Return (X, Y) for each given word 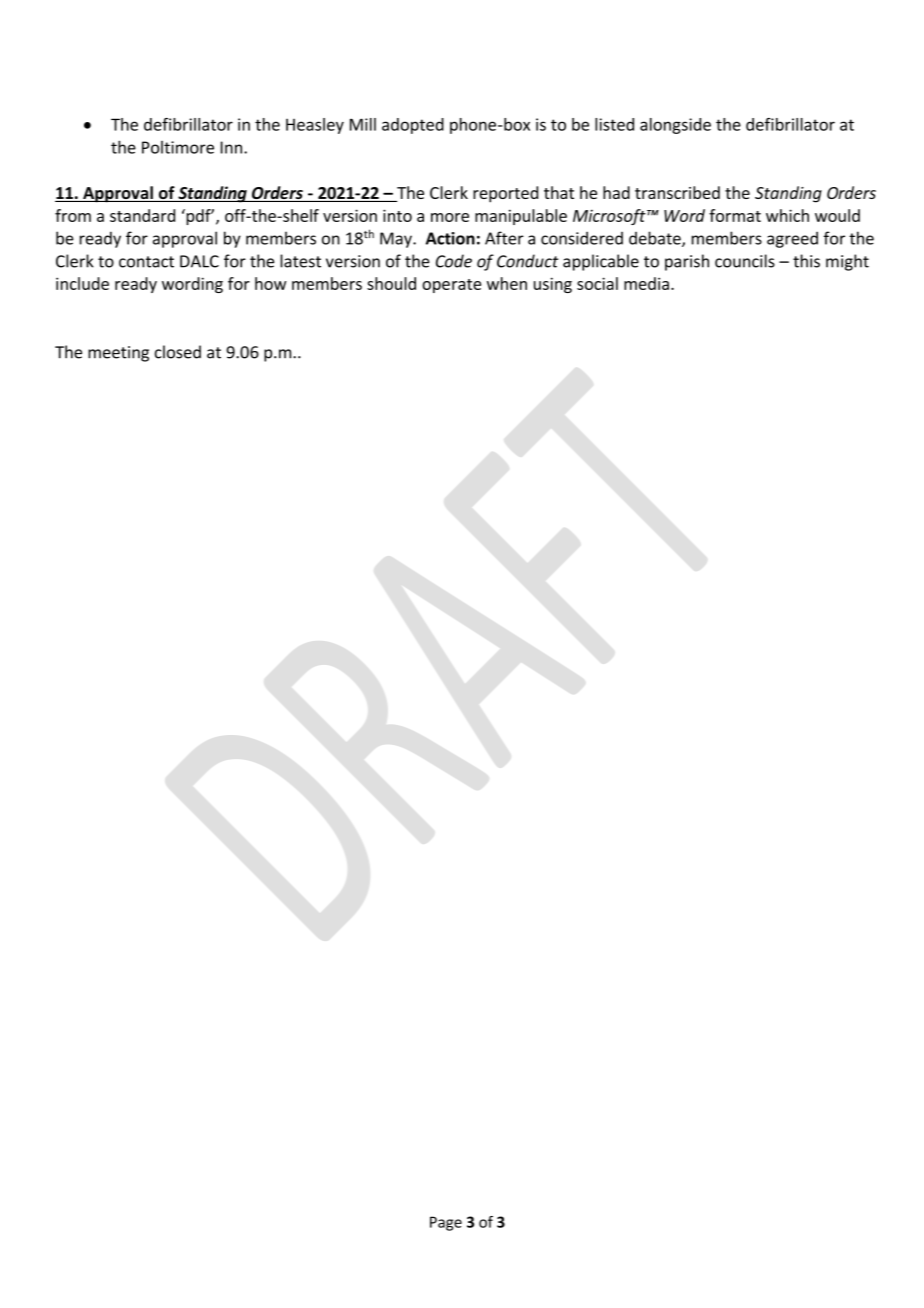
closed (178, 352)
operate (451, 286)
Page (446, 1223)
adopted (413, 126)
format (735, 215)
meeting (118, 354)
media (646, 283)
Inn (233, 147)
